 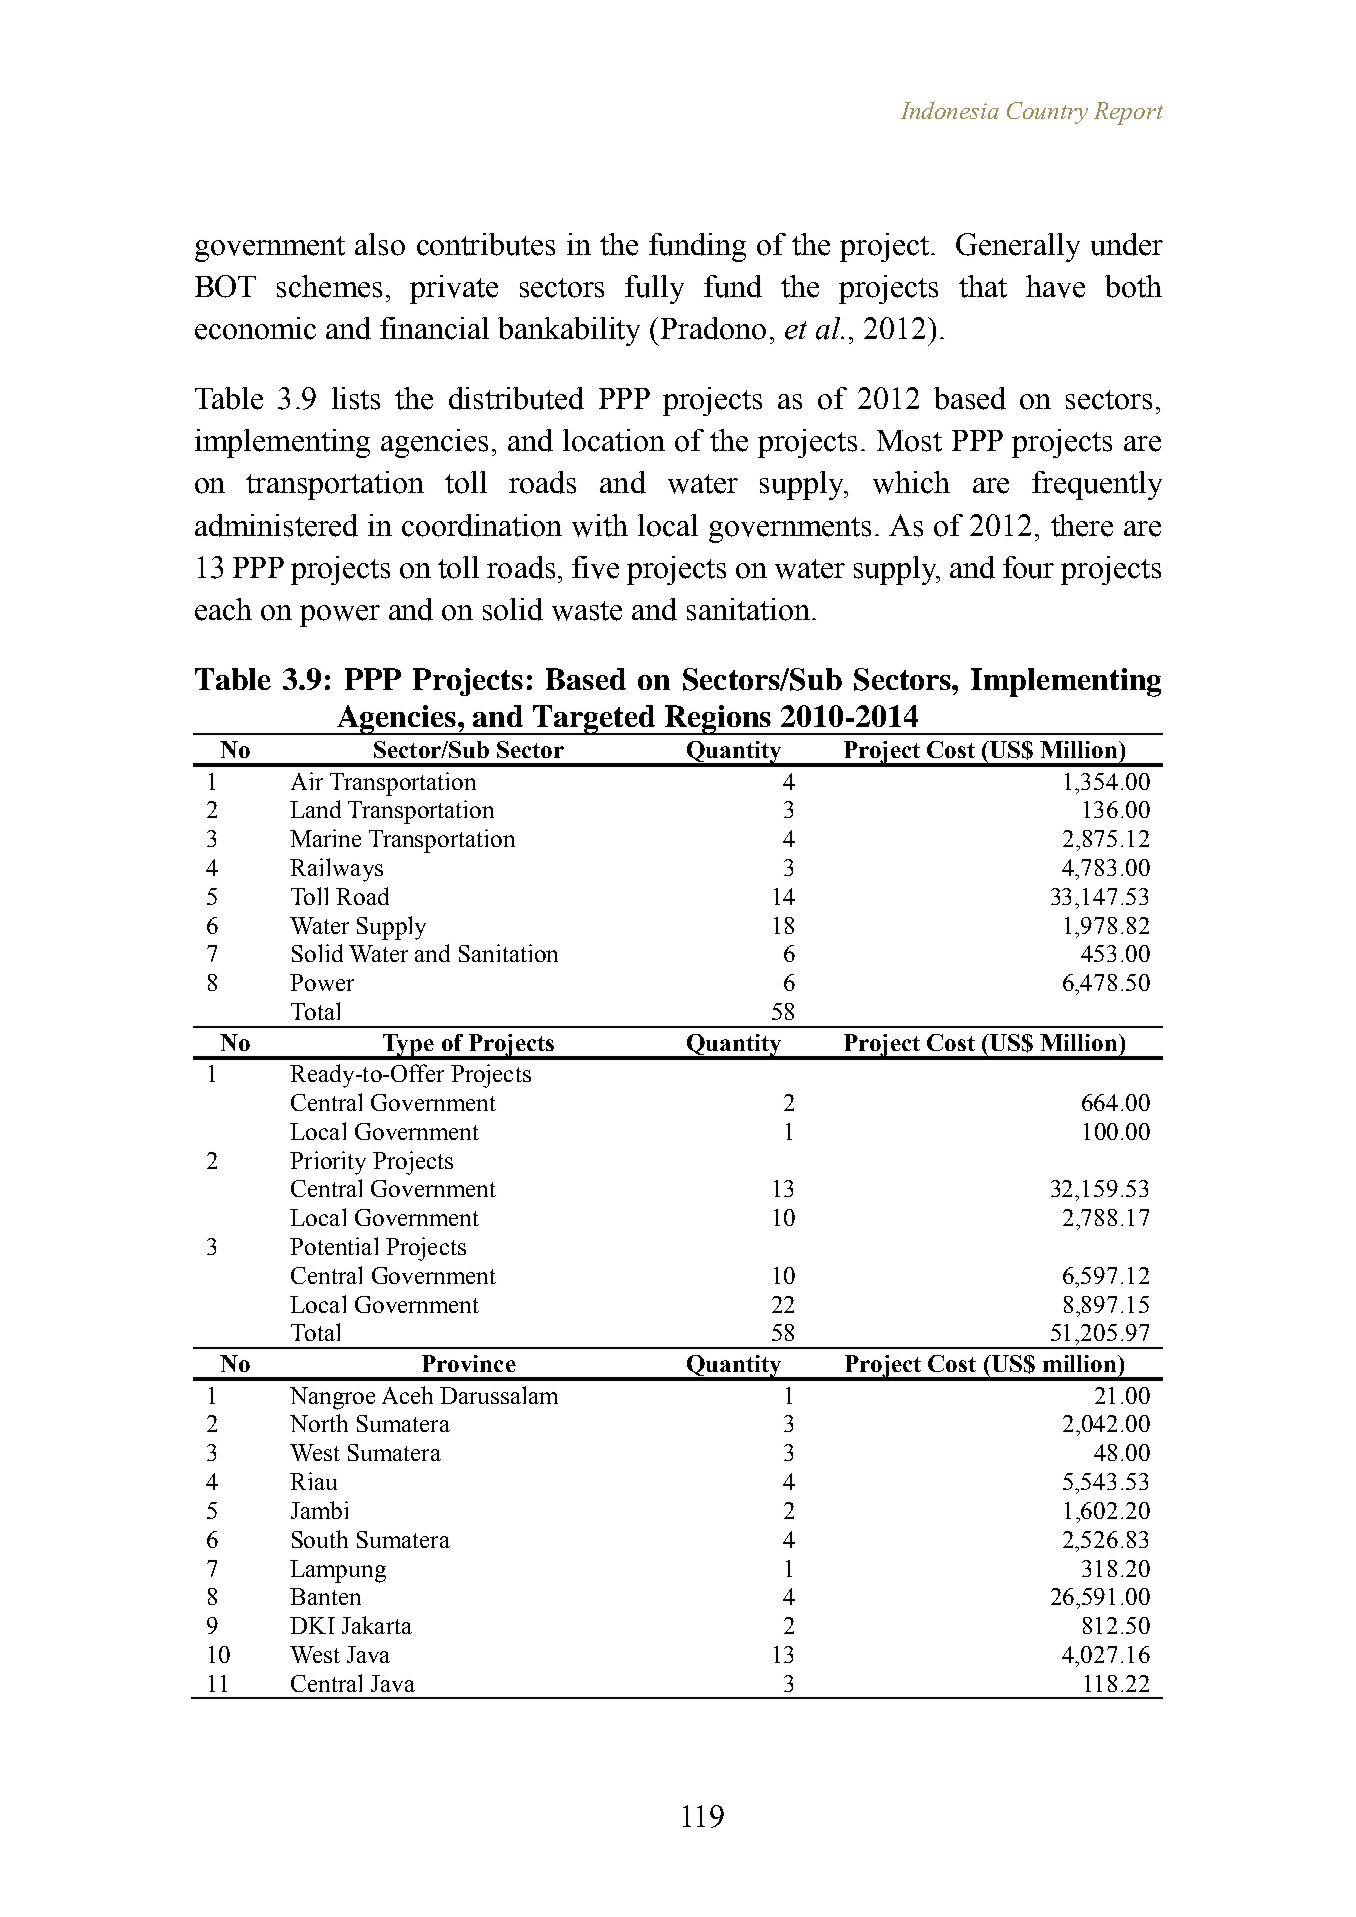 I want to click on Railways, so click(x=336, y=870).
